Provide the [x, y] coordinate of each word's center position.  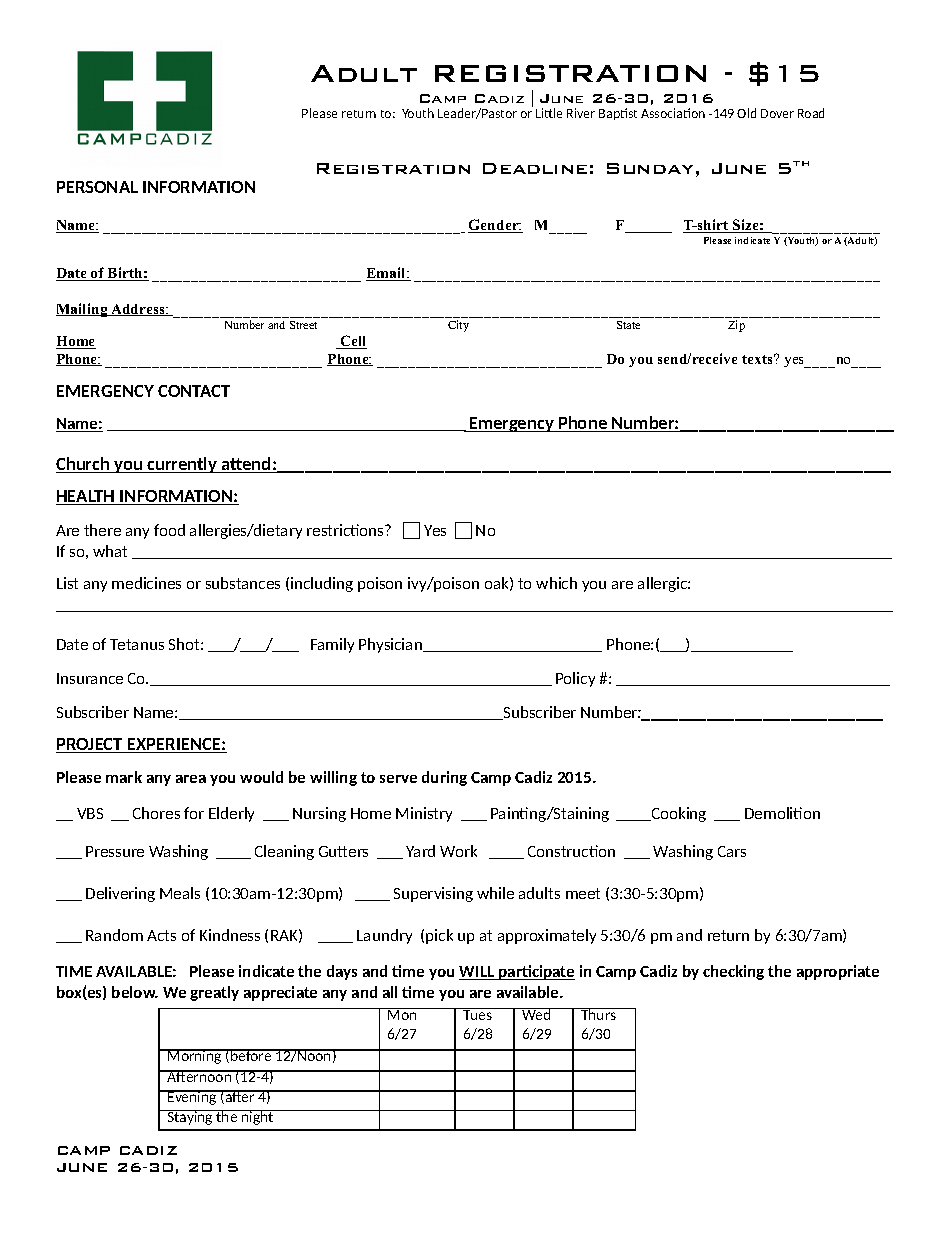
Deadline [535, 168]
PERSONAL [97, 187]
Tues [477, 1014]
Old [746, 113]
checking [733, 972]
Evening [192, 1097]
